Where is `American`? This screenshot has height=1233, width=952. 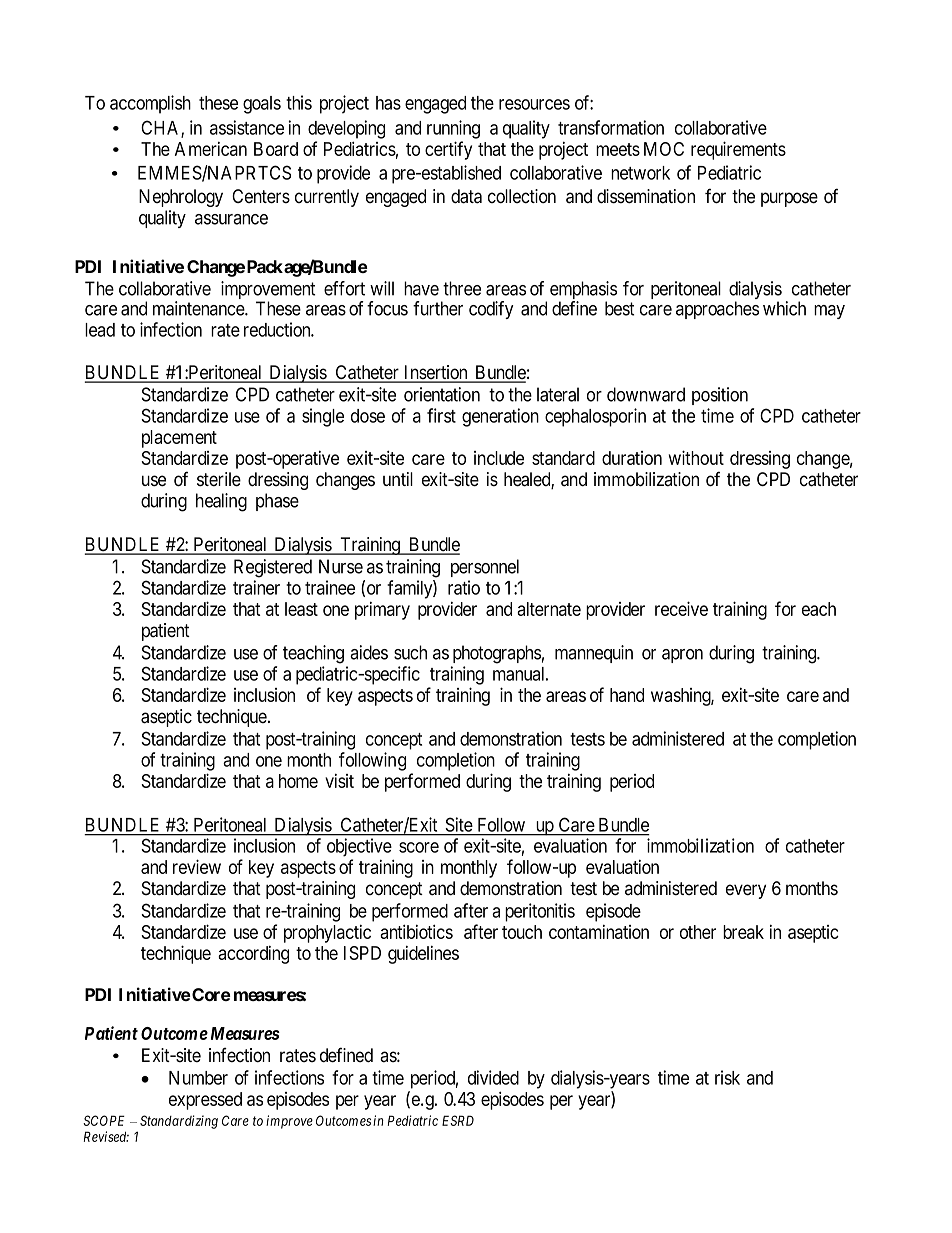 American is located at coordinates (211, 149).
